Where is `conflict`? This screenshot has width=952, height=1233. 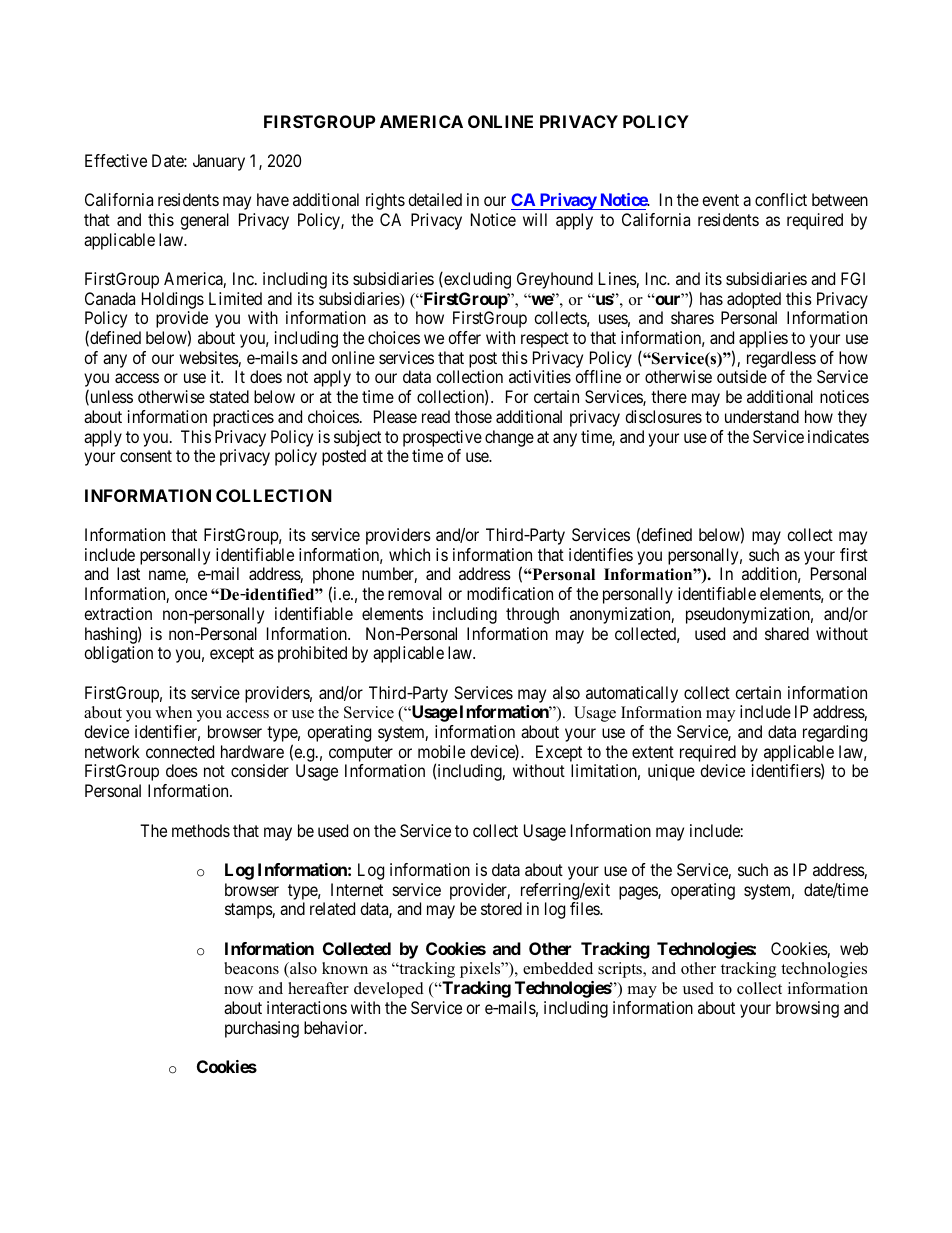
conflict is located at coordinates (781, 199).
